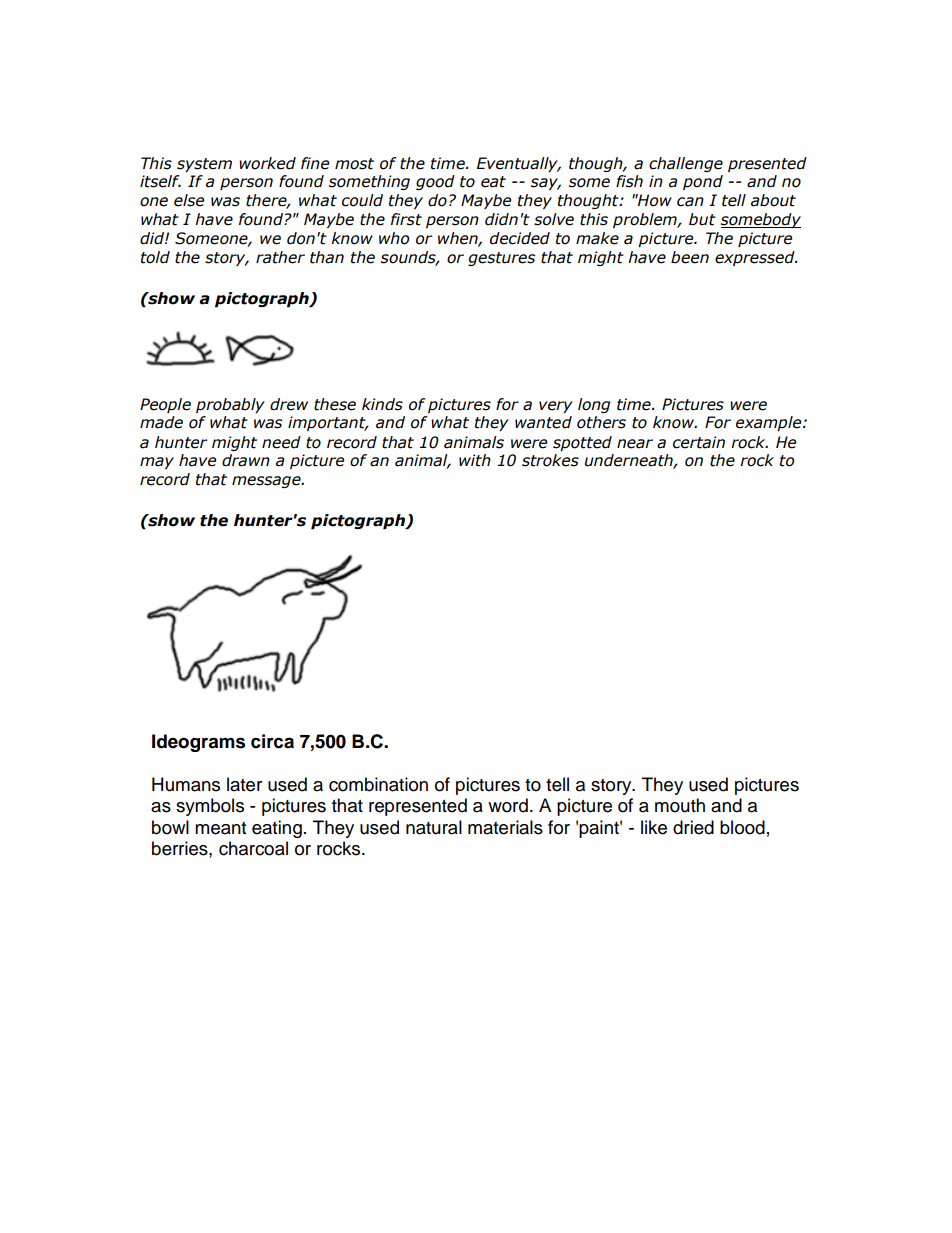  What do you see at coordinates (703, 182) in the page?
I see `pond` at bounding box center [703, 182].
